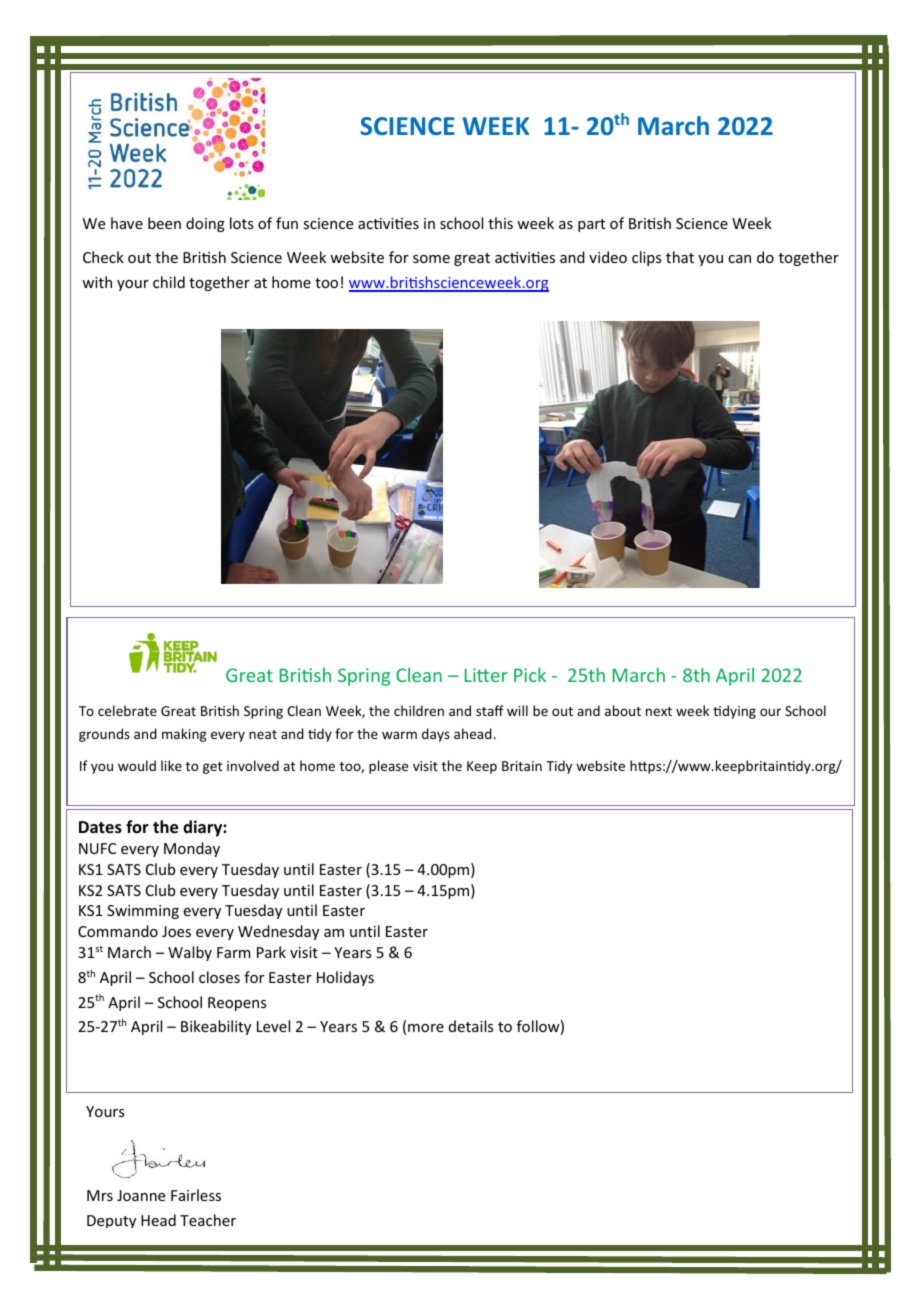 This document has height=1308, width=924. What do you see at coordinates (659, 711) in the document?
I see `next` at bounding box center [659, 711].
